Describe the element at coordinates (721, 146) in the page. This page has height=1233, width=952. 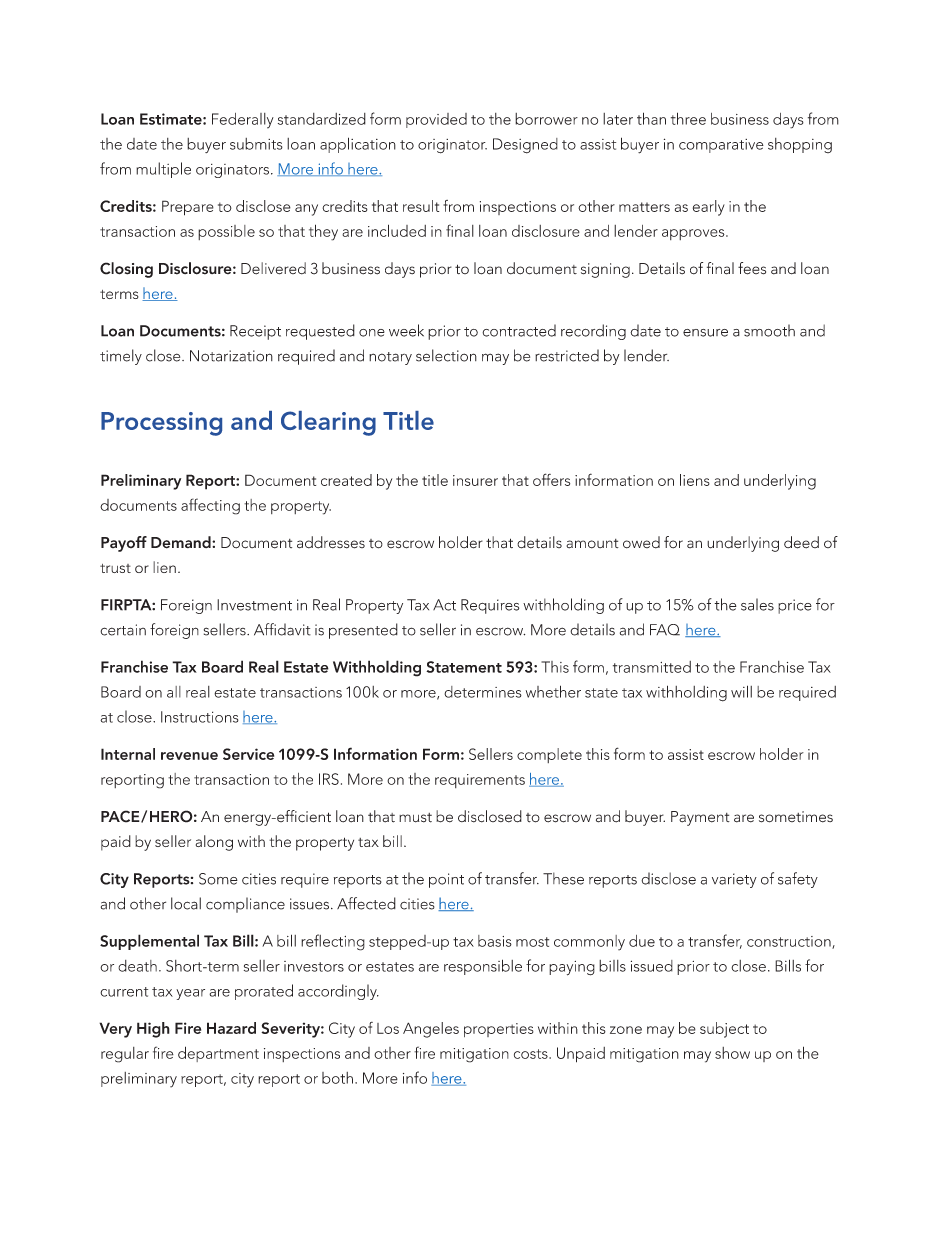
I see `comparative` at that location.
